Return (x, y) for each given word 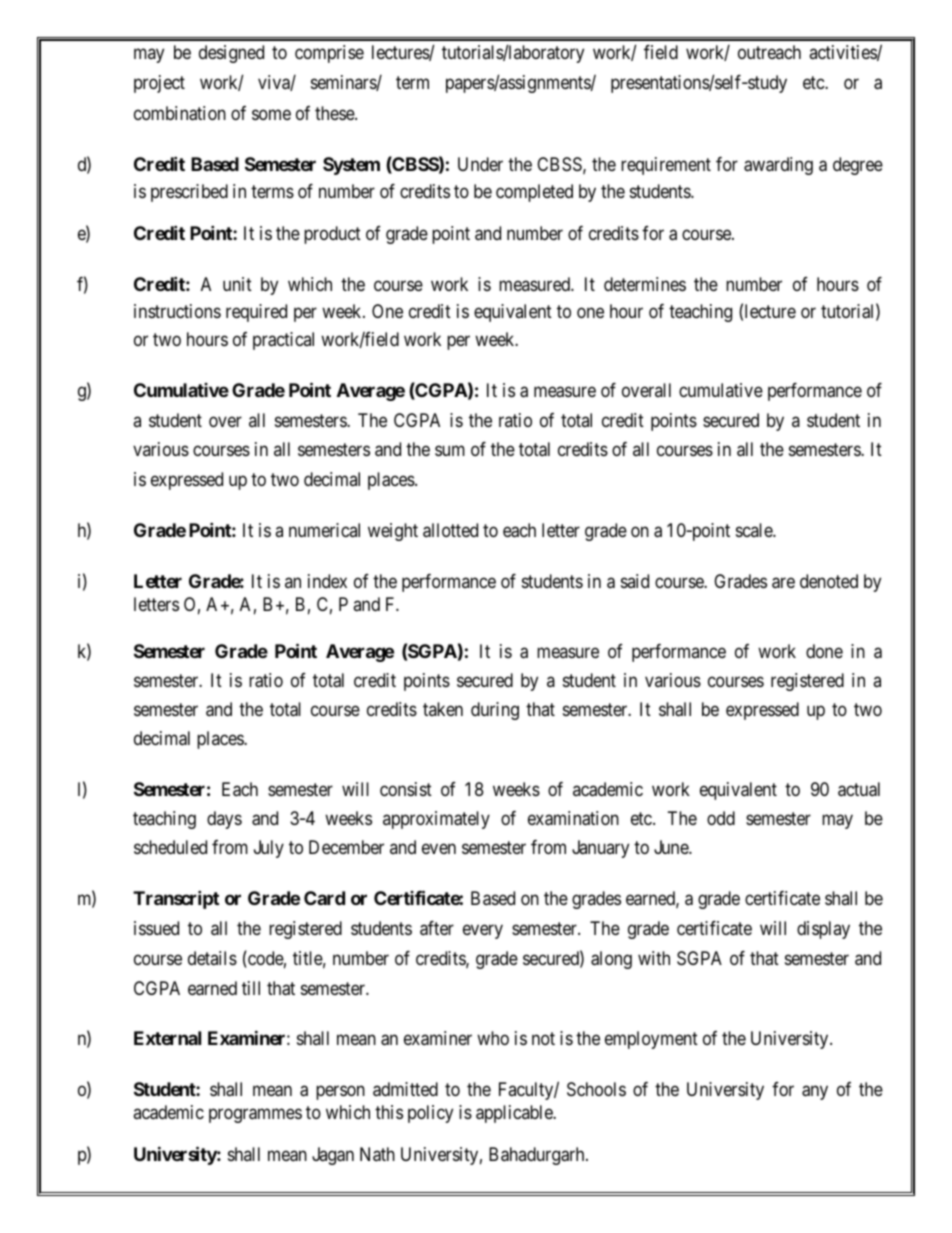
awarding (778, 166)
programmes (255, 1116)
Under (480, 164)
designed (231, 54)
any (815, 1093)
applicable (515, 1114)
